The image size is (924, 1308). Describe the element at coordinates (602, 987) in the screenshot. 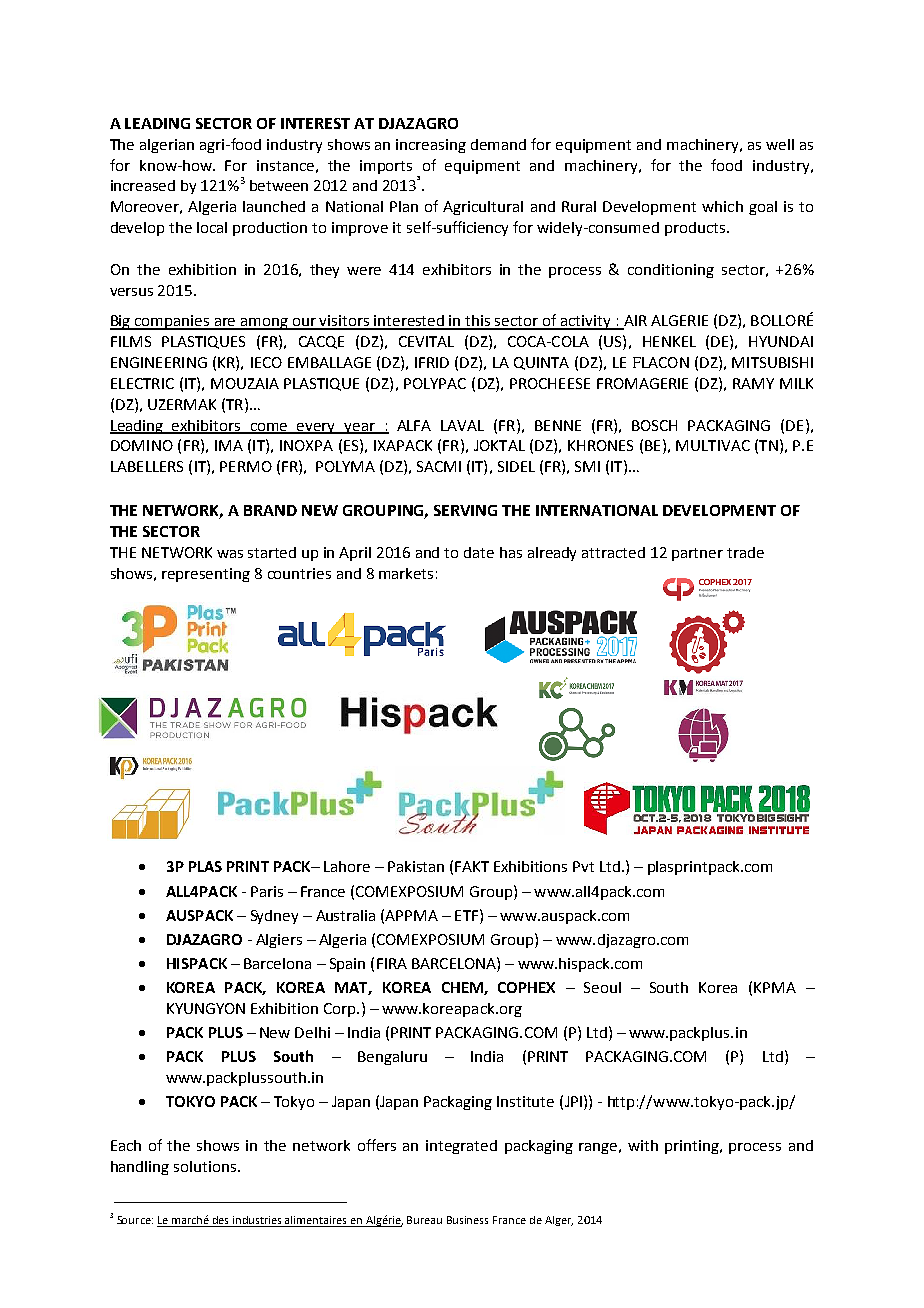

I see `Seoul` at that location.
